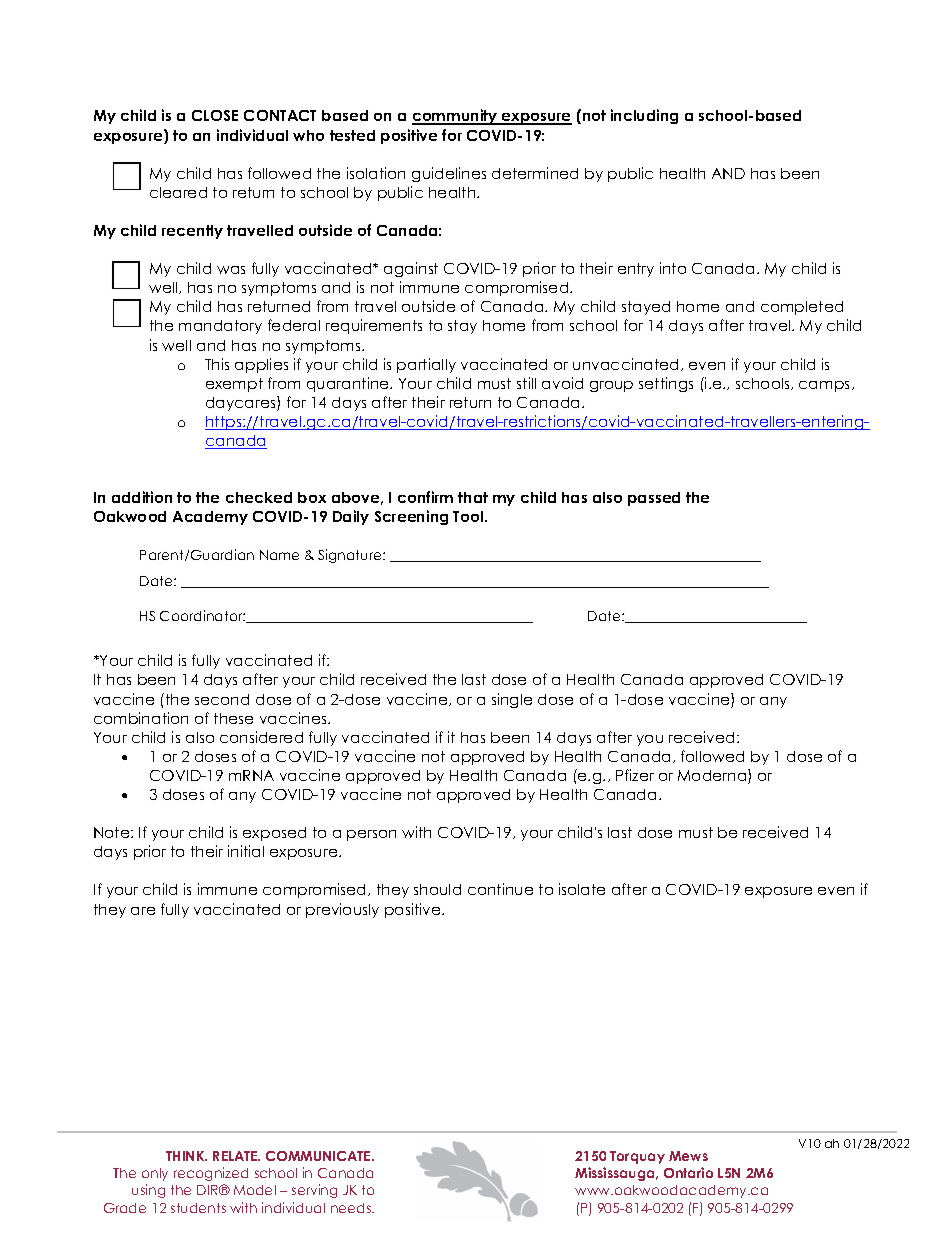 Image resolution: width=952 pixels, height=1233 pixels. I want to click on Moderna, so click(713, 776).
